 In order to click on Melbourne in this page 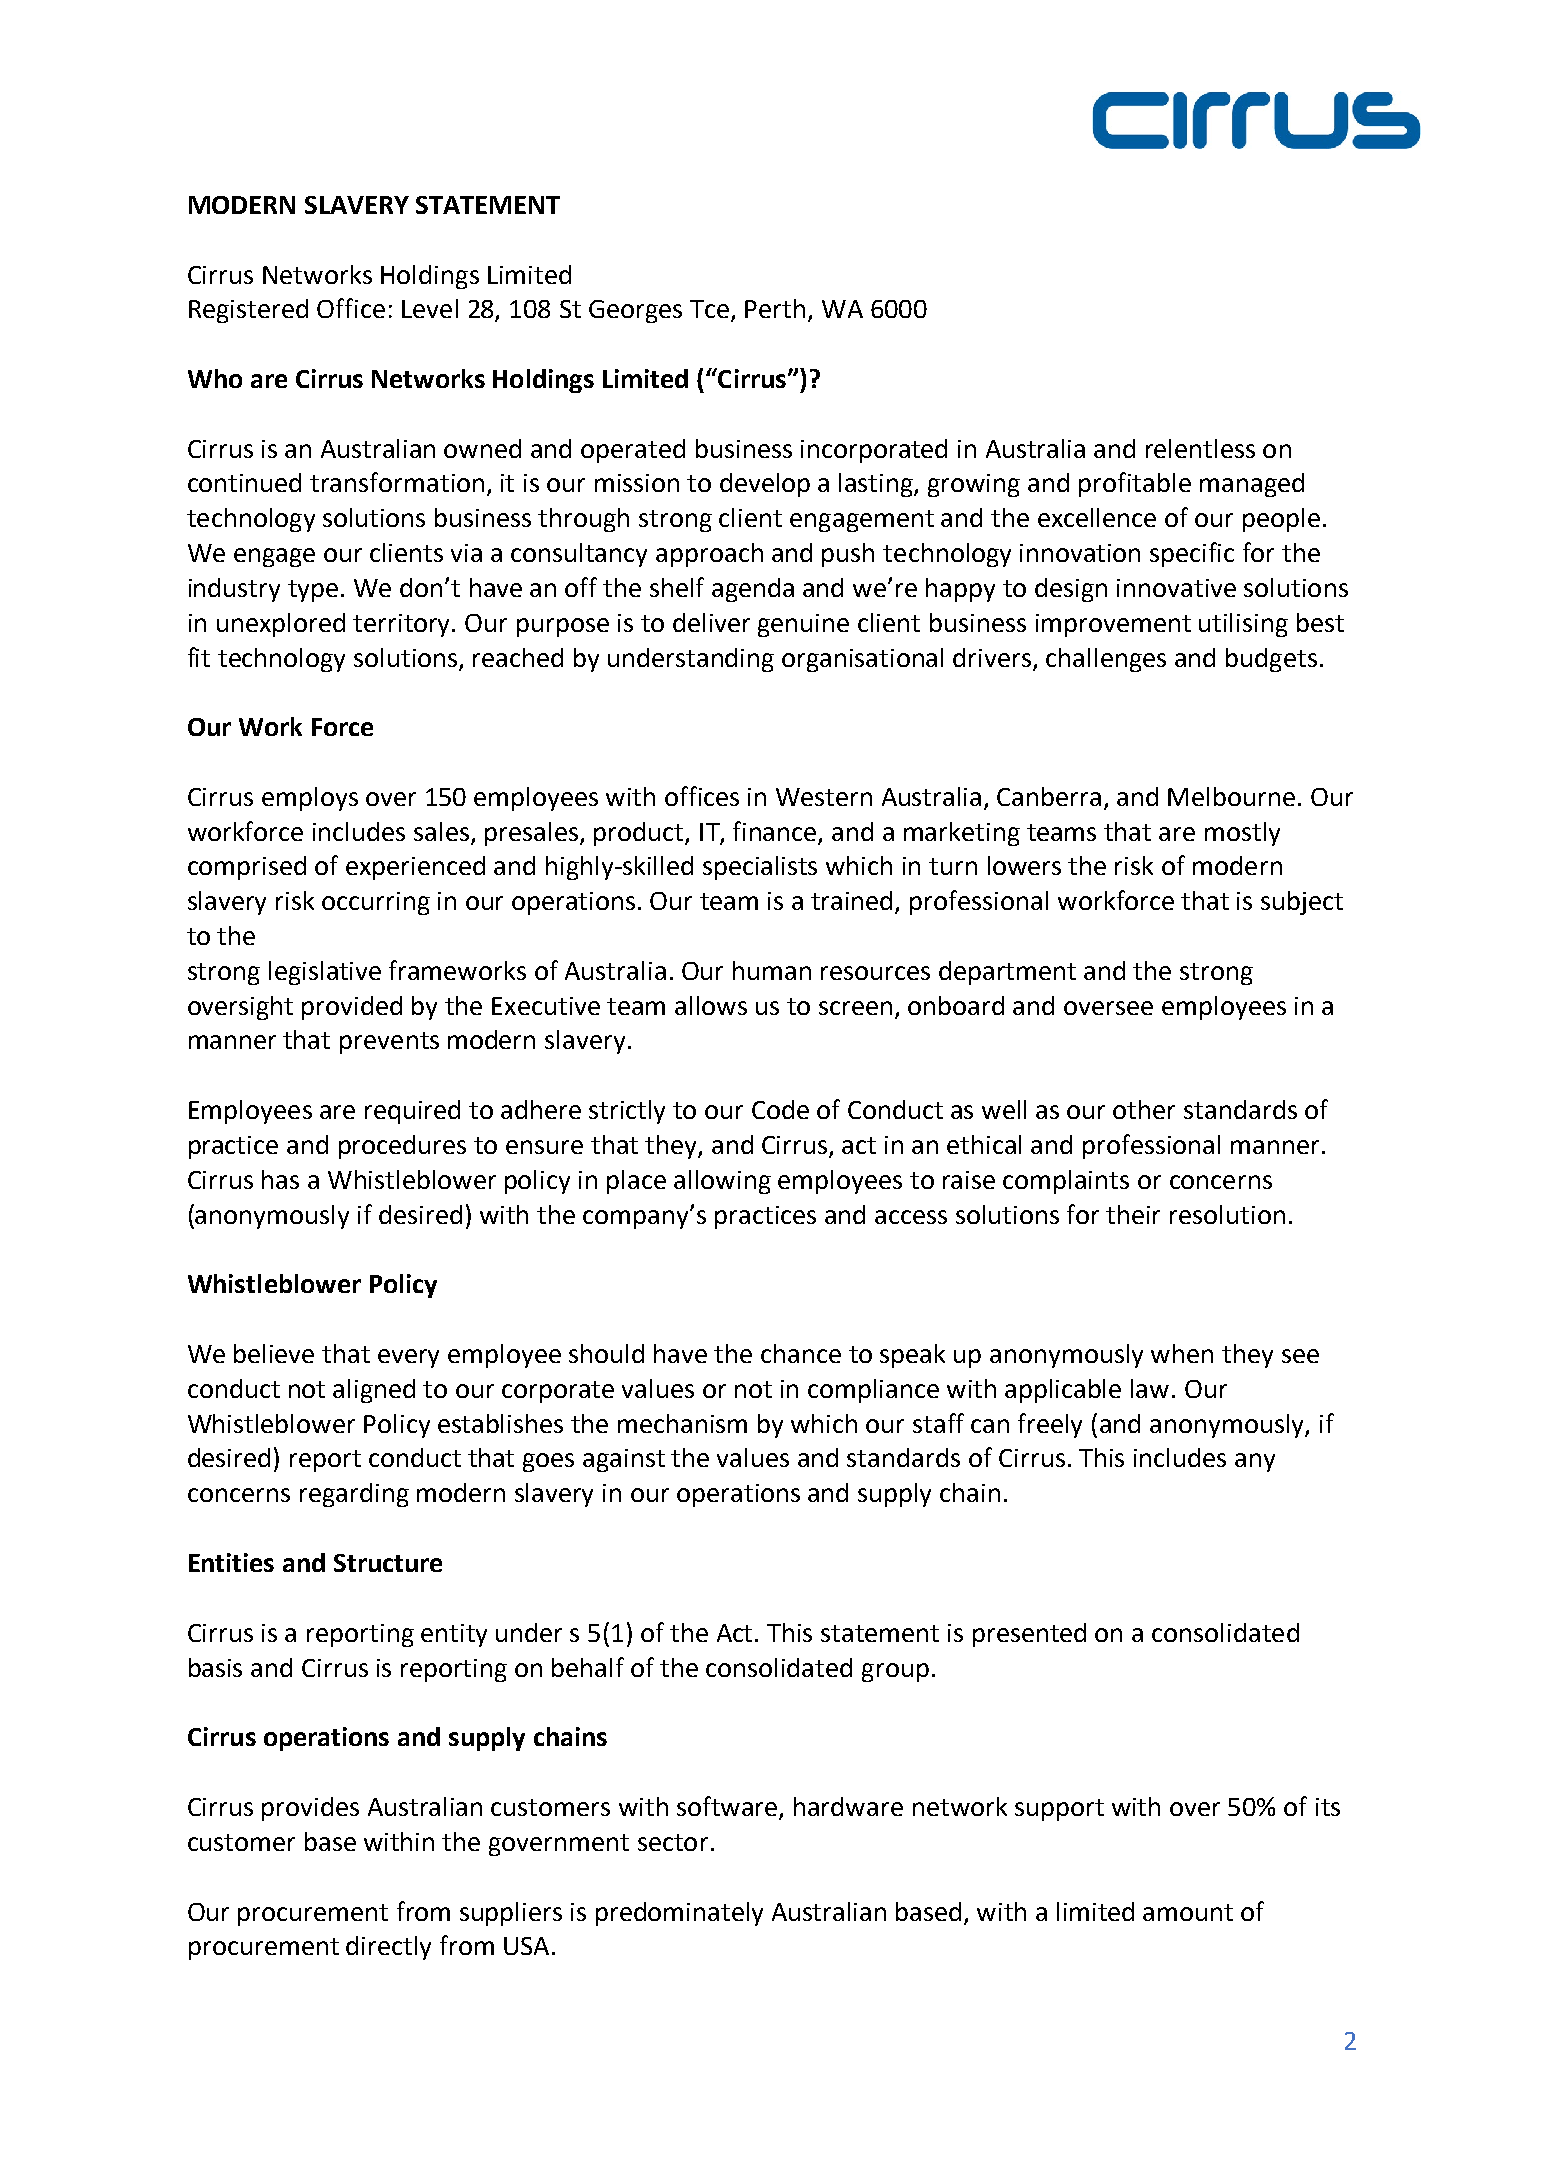, I will do `click(1231, 796)`.
